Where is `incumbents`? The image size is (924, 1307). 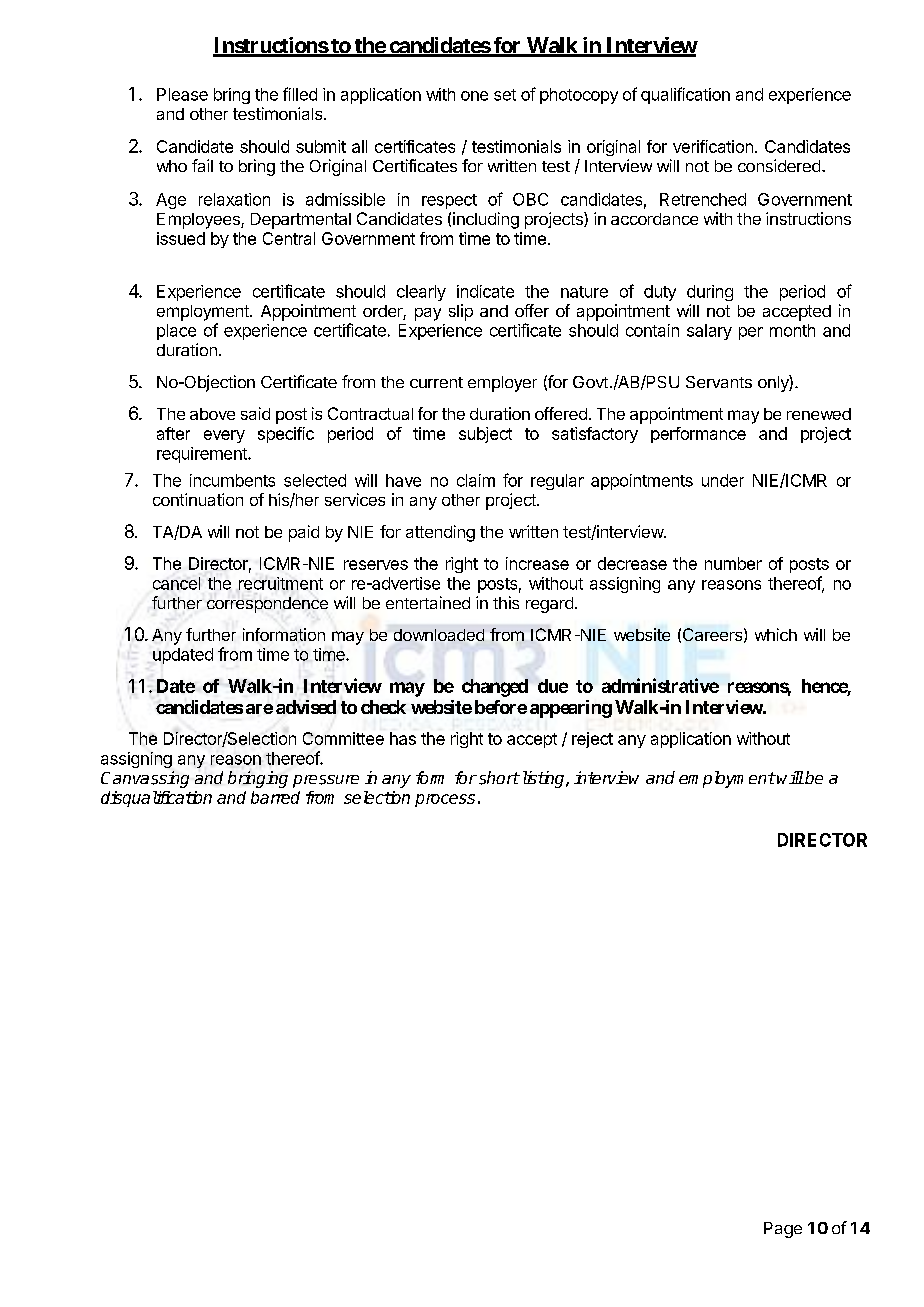
incumbents is located at coordinates (232, 480).
